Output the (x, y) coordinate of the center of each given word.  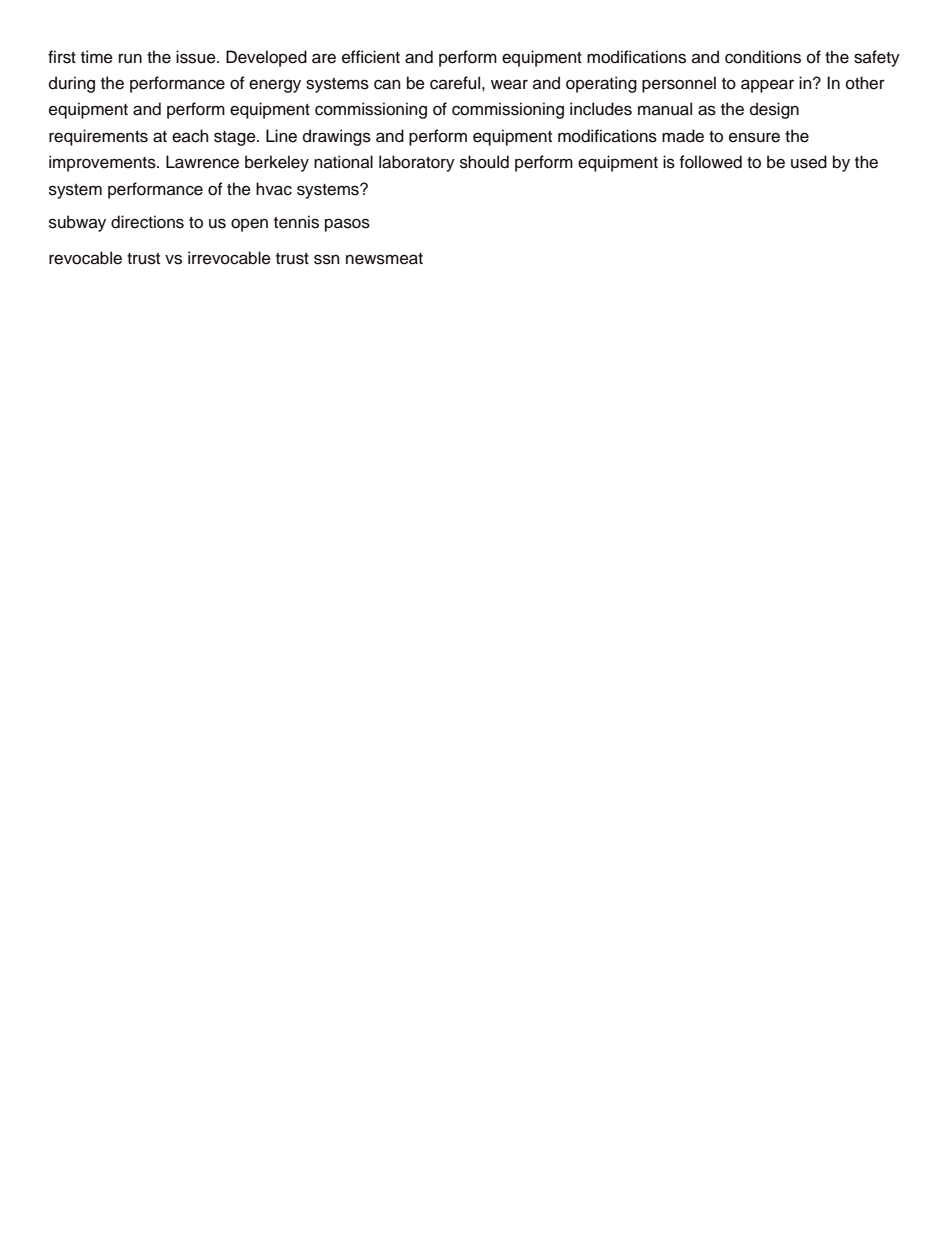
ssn (326, 259)
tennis (296, 222)
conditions (763, 57)
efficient (371, 57)
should (484, 162)
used (809, 162)
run (130, 59)
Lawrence (202, 162)
